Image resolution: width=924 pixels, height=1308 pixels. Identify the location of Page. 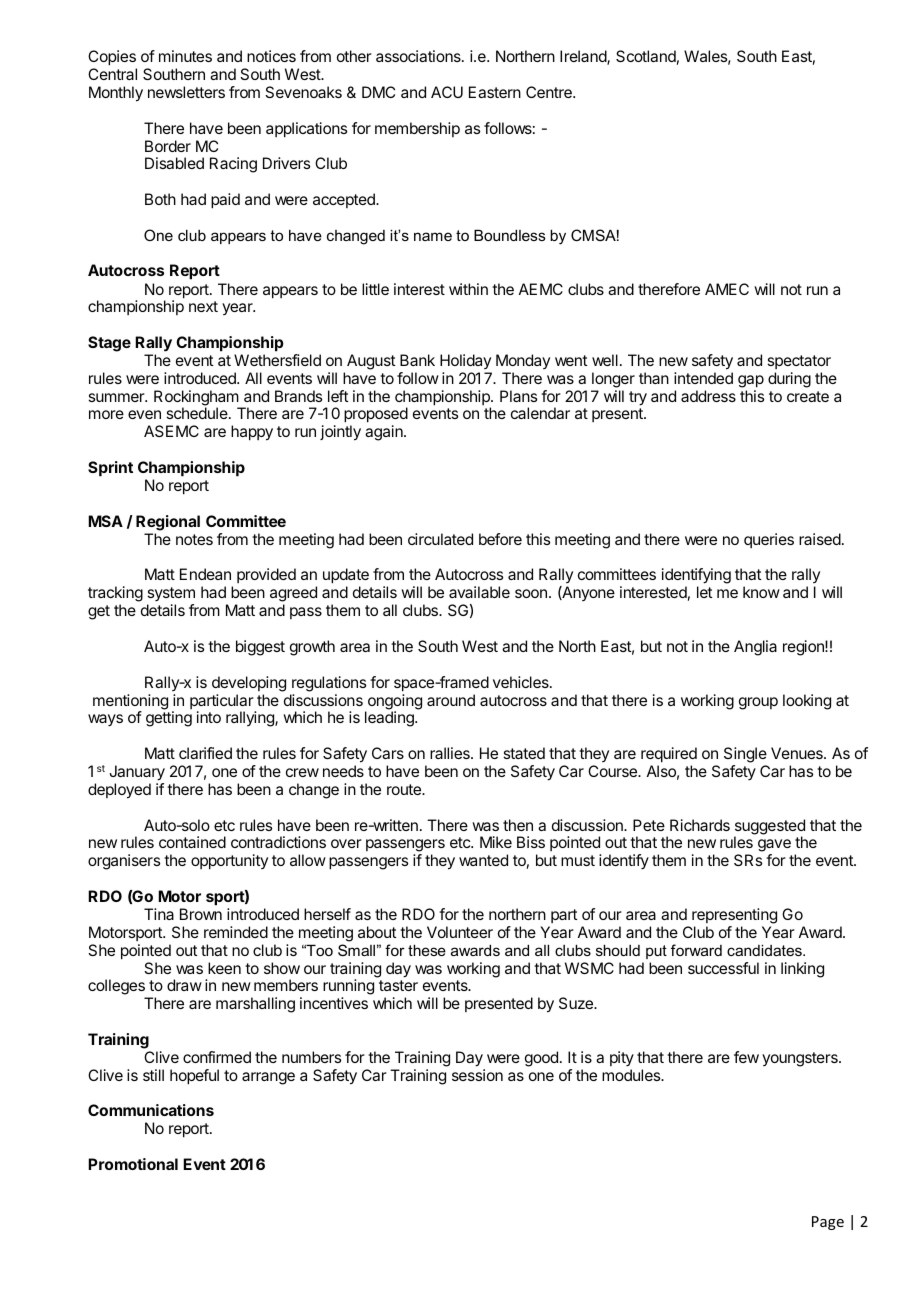
(828, 1223).
